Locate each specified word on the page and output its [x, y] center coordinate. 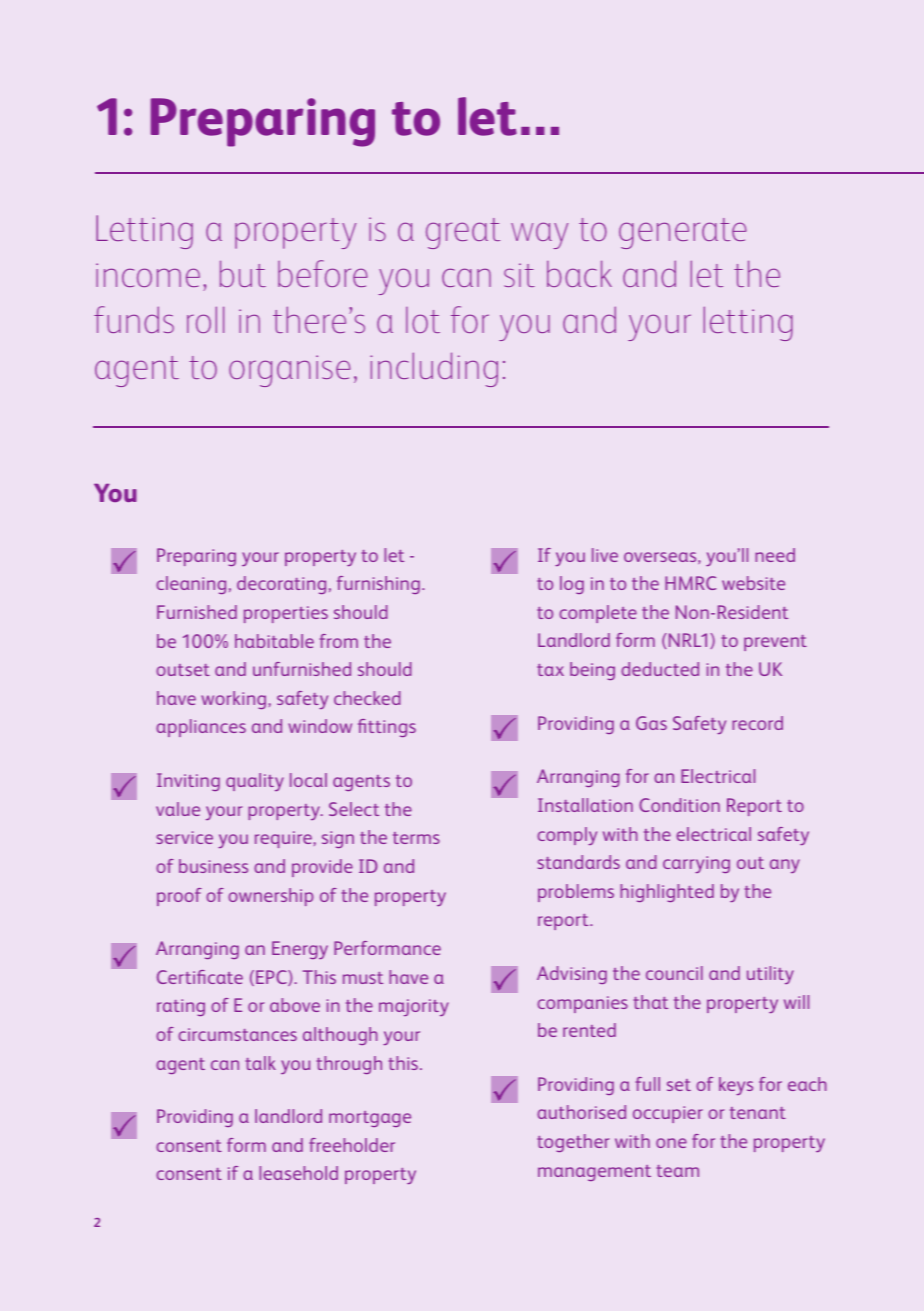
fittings [387, 728]
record [757, 723]
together [573, 1143]
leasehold [298, 1173]
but [243, 273]
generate [683, 233]
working [233, 700]
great [463, 233]
